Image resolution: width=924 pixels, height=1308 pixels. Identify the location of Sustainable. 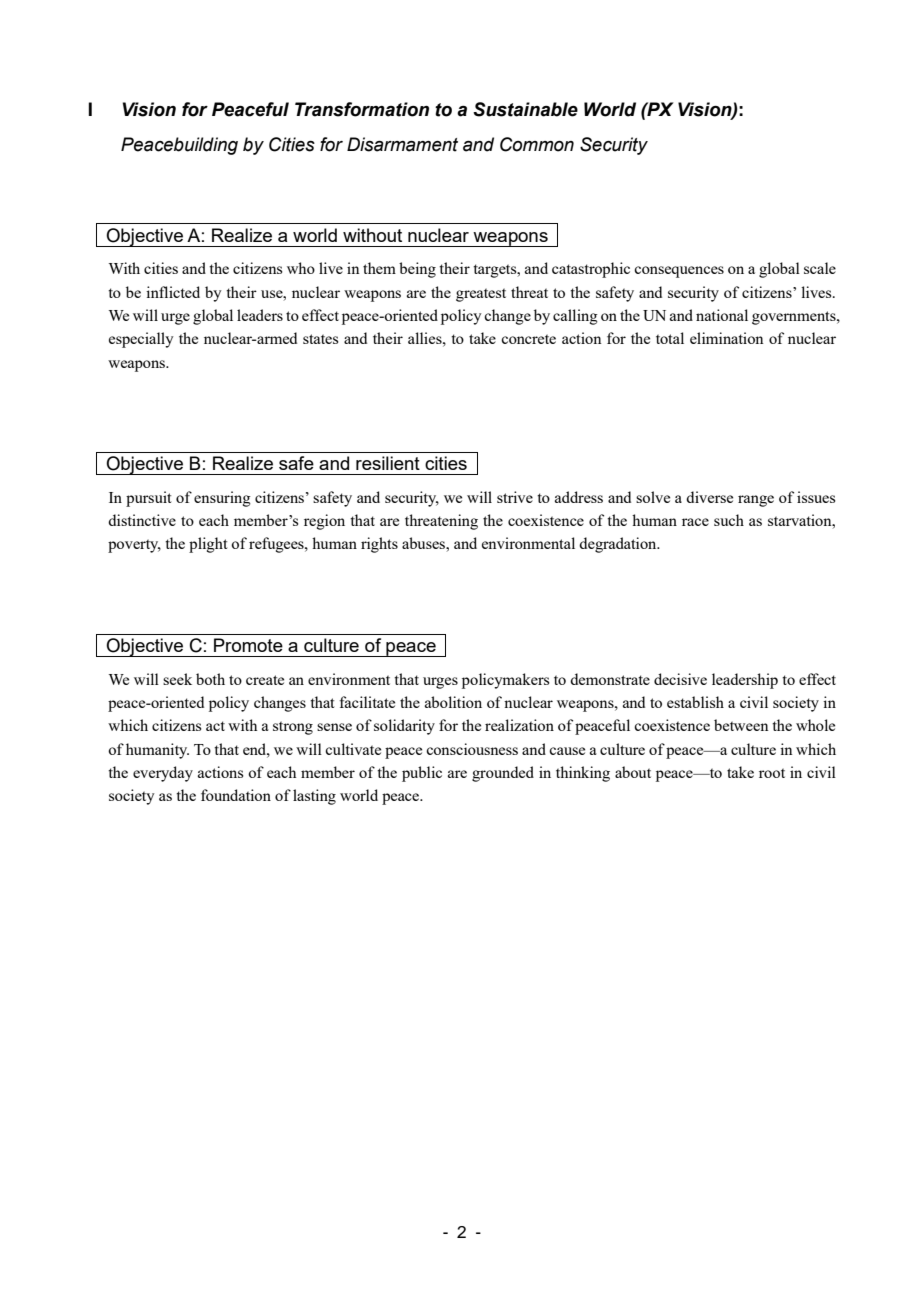
(525, 109).
